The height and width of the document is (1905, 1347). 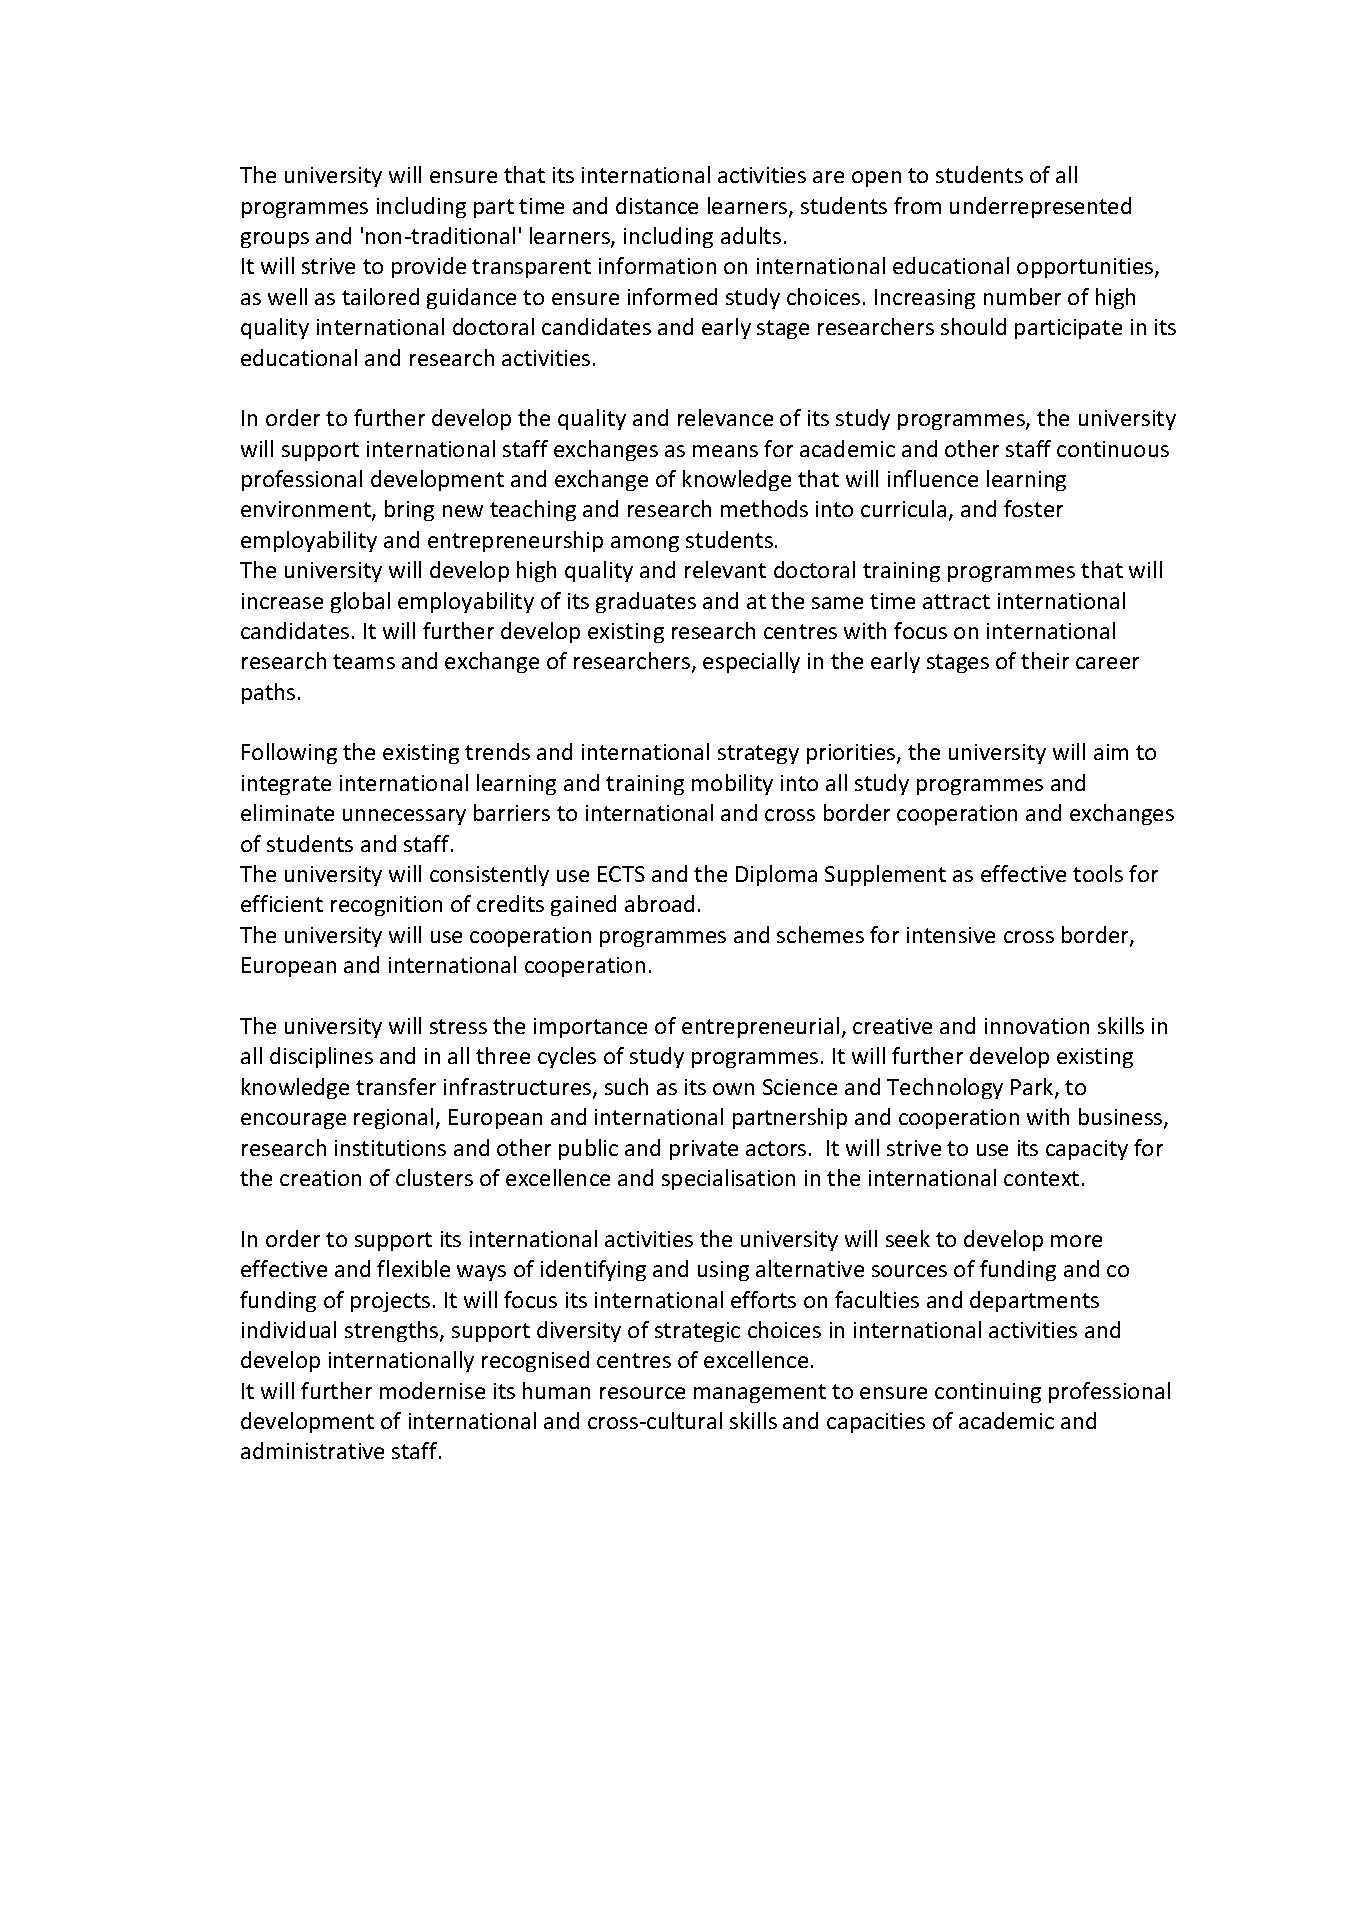 What do you see at coordinates (732, 784) in the document?
I see `mobility` at bounding box center [732, 784].
